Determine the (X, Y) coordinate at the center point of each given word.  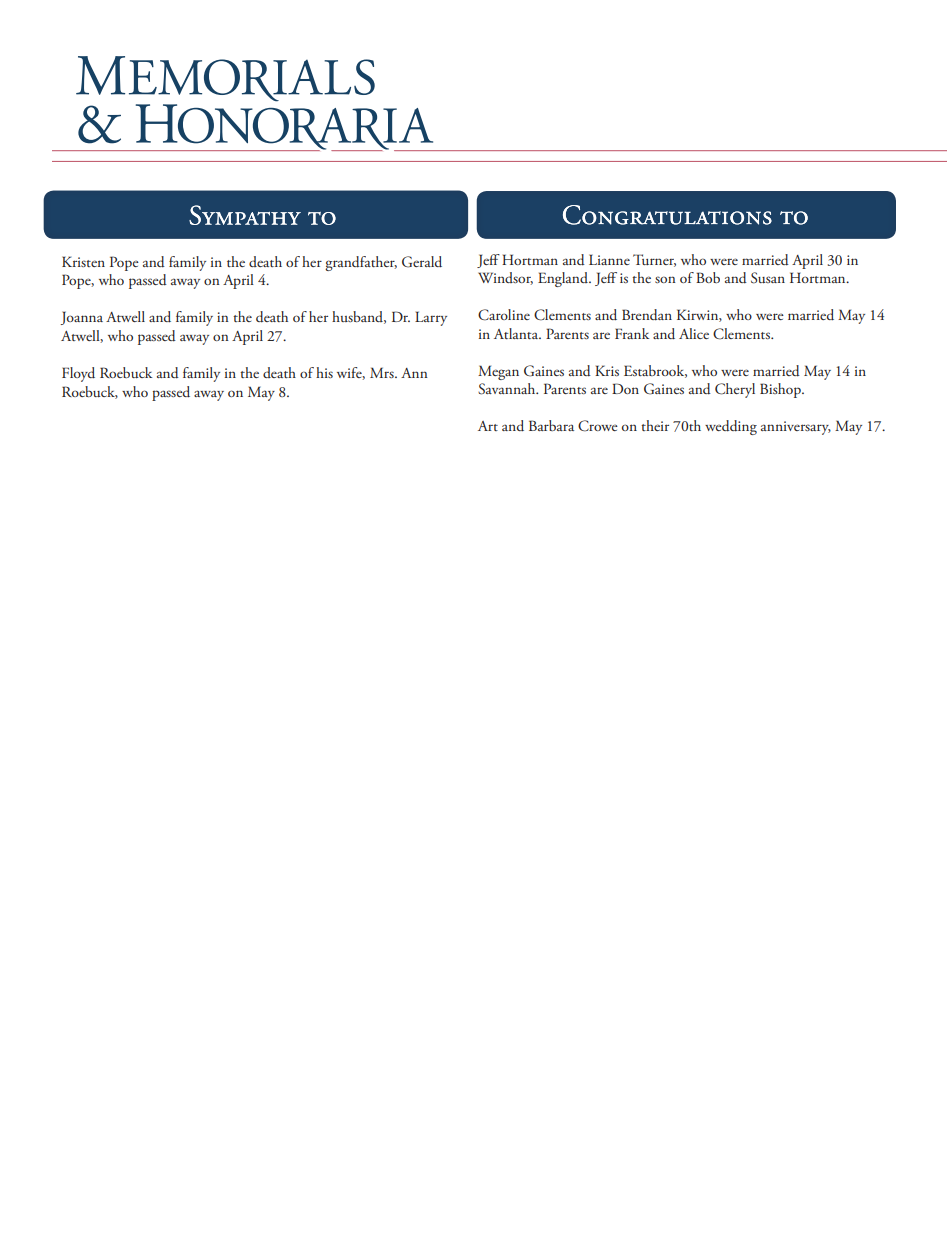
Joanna (82, 318)
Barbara (551, 425)
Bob (708, 277)
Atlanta (517, 333)
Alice (694, 333)
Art (488, 426)
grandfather (361, 263)
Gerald (422, 262)
